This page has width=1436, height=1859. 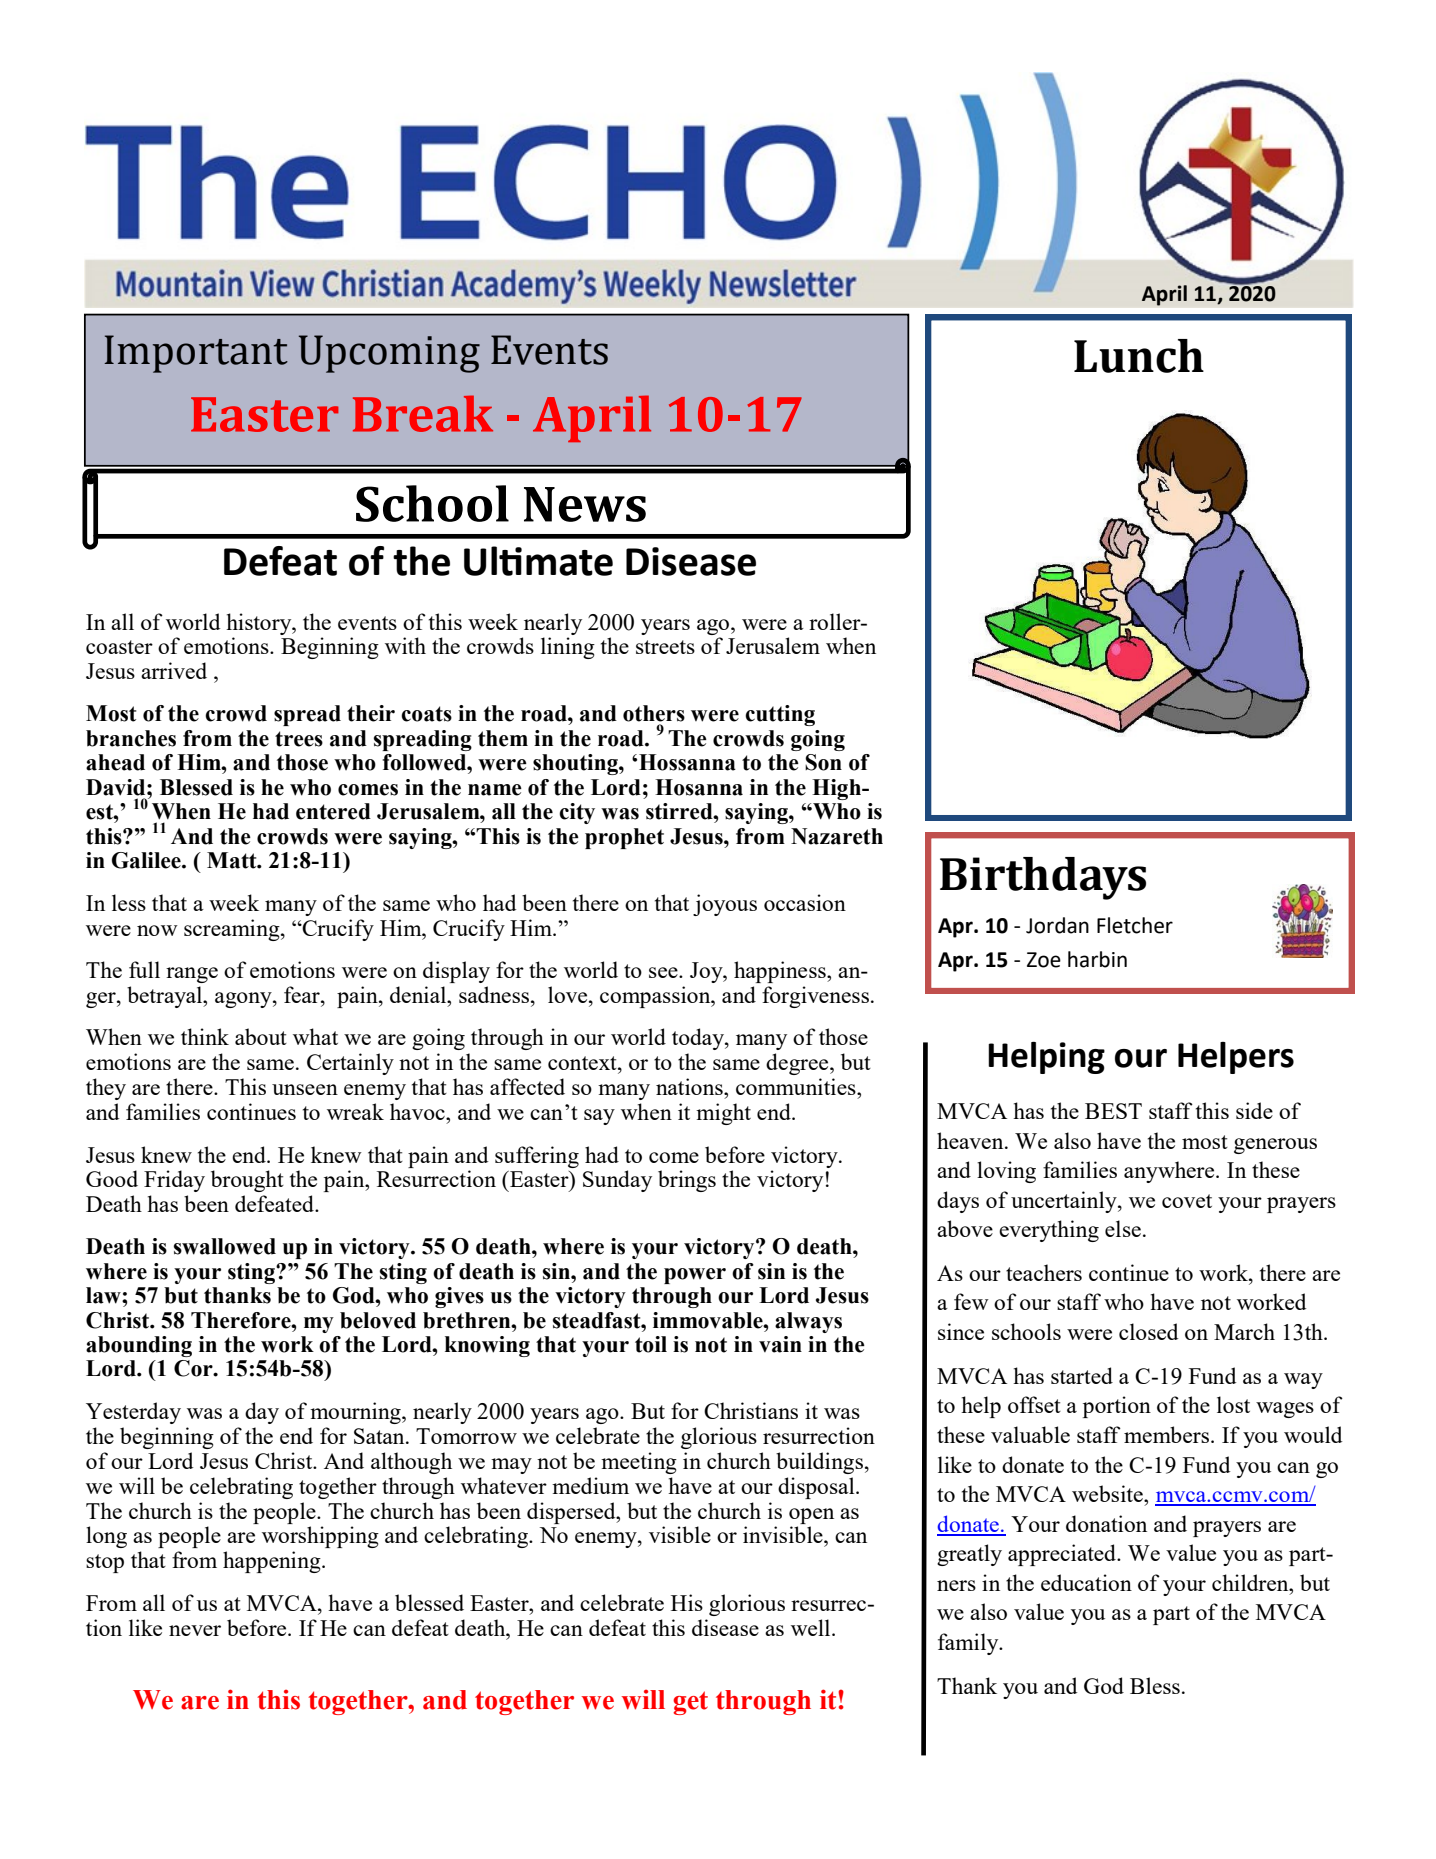 What do you see at coordinates (1148, 1331) in the page?
I see `closed` at bounding box center [1148, 1331].
